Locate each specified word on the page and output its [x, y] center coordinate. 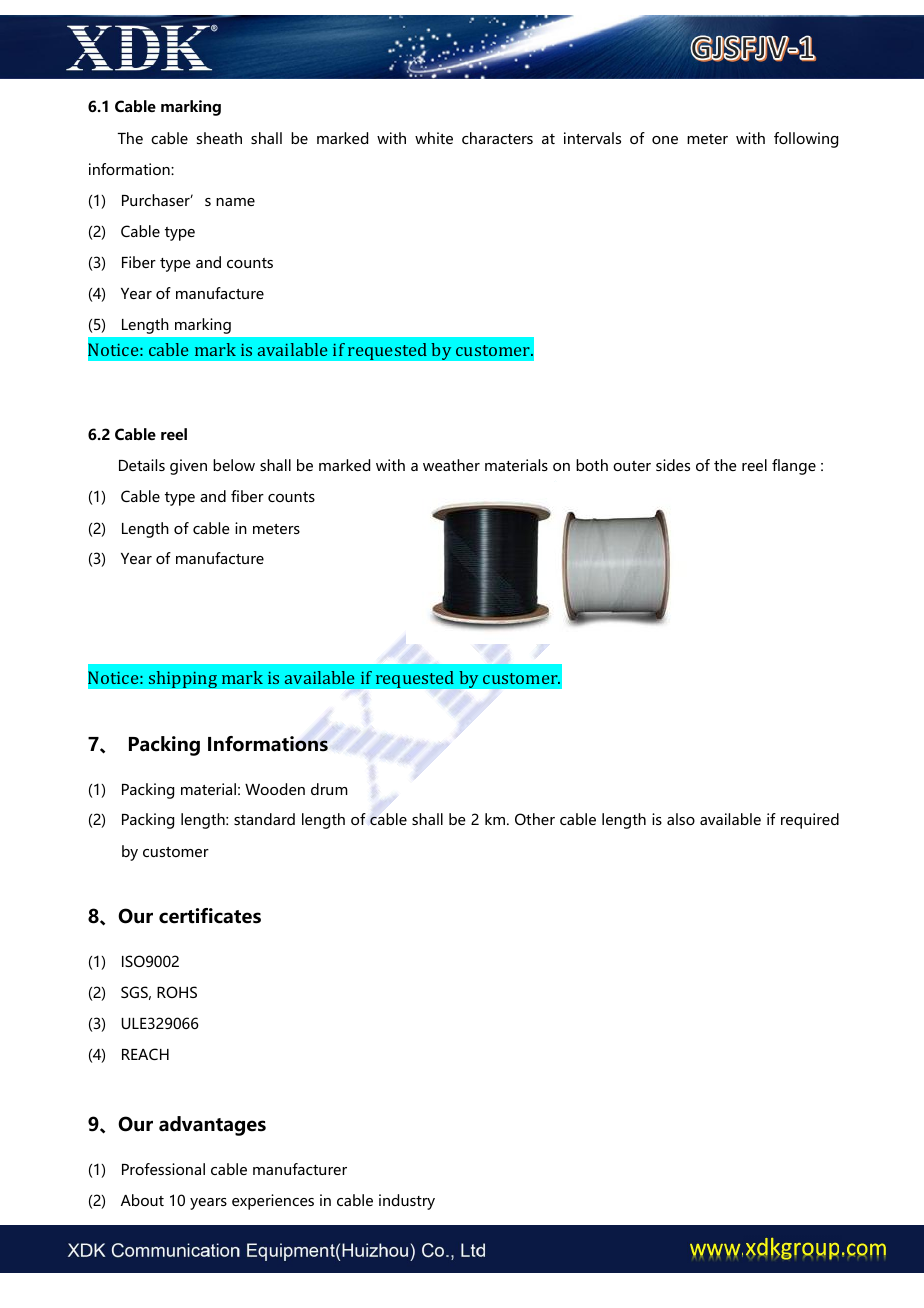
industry [407, 1202]
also [681, 819]
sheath [219, 138]
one [665, 140]
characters [497, 138]
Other [535, 819]
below [234, 465]
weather [451, 465]
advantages [212, 1126]
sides [673, 465]
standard [264, 819]
